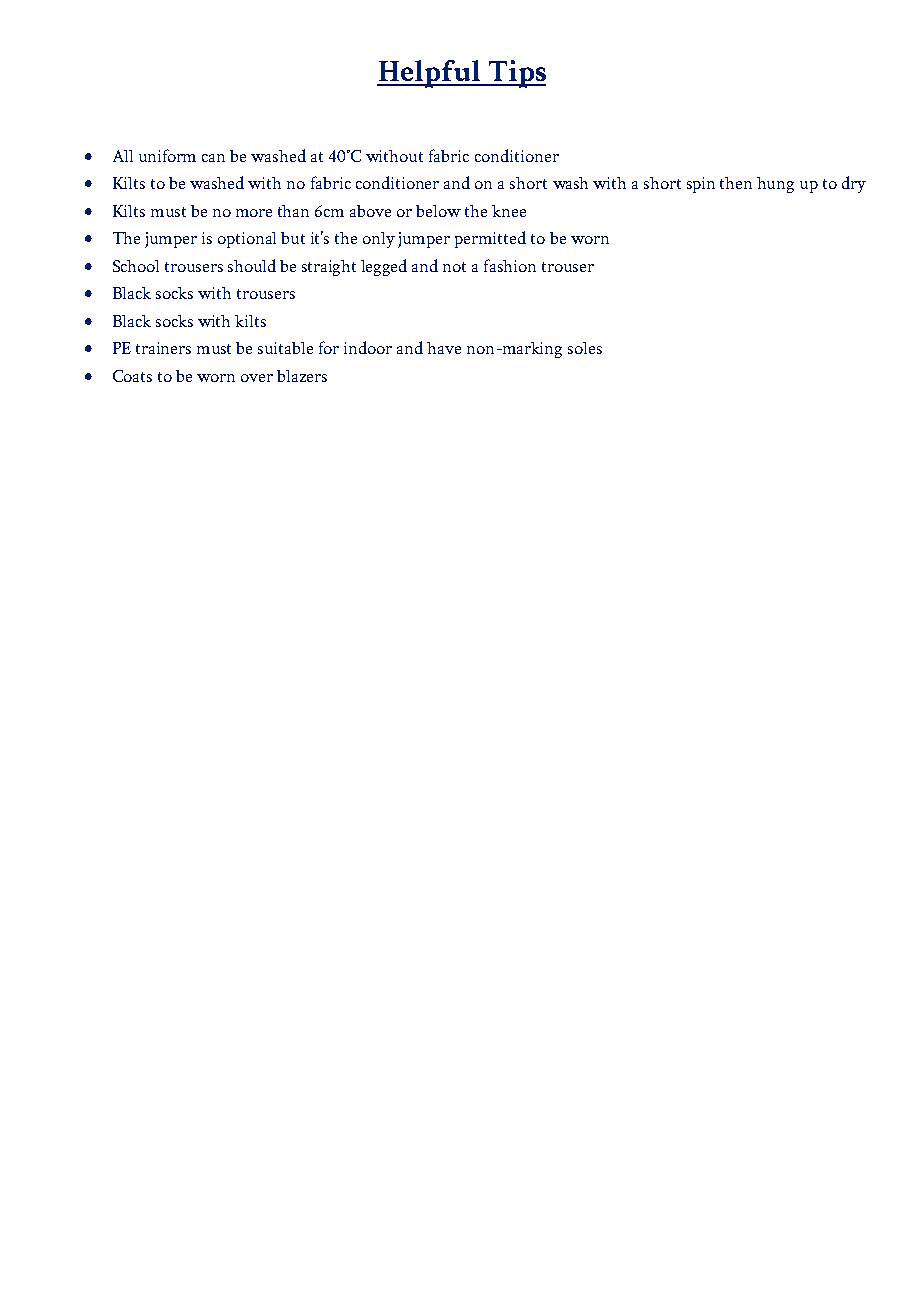 The width and height of the screenshot is (924, 1308). I want to click on hung, so click(775, 185).
